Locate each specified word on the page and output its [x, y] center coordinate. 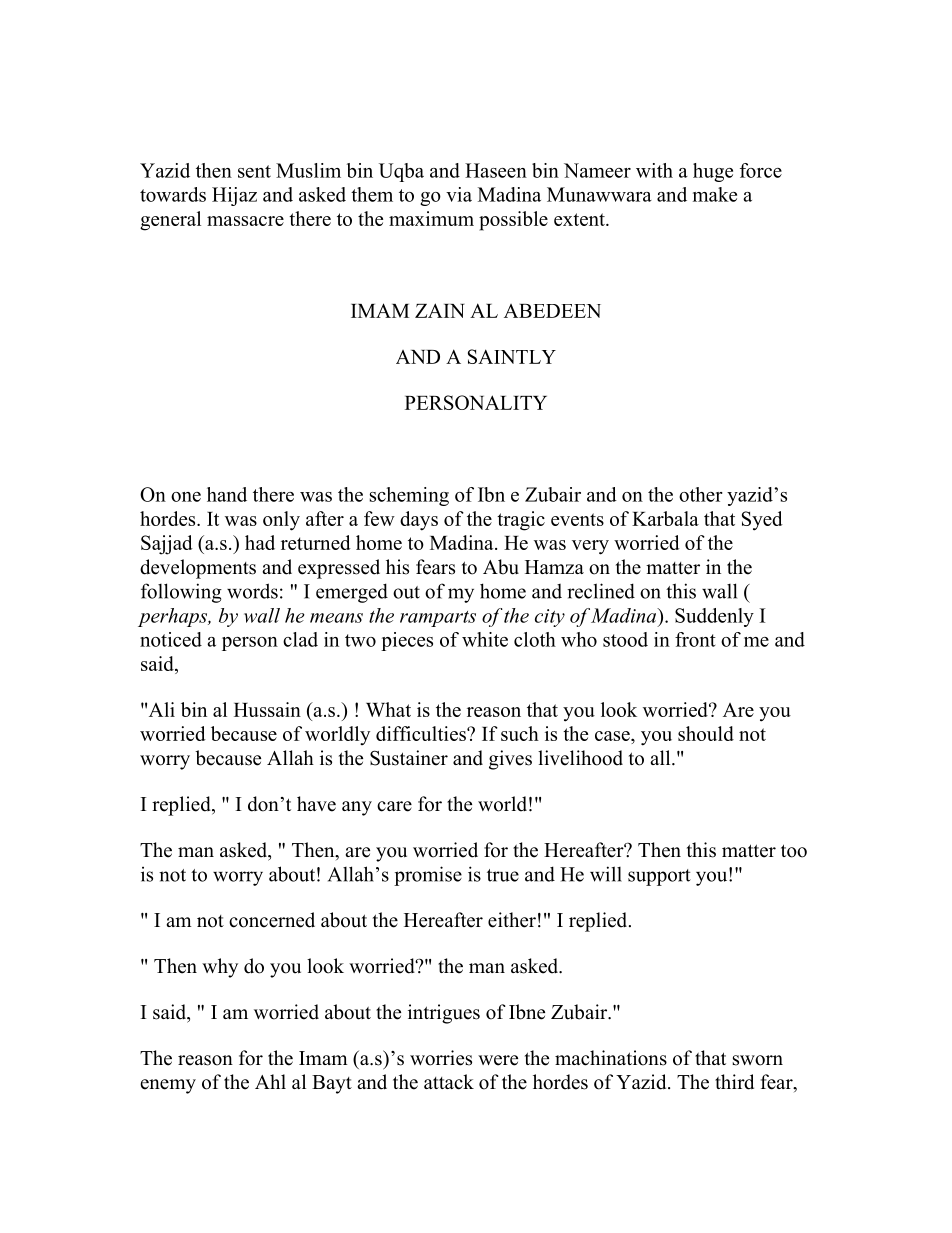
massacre [245, 221]
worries [441, 1058]
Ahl [270, 1081]
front [695, 639]
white [485, 639]
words [252, 591]
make [715, 194]
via [459, 194]
